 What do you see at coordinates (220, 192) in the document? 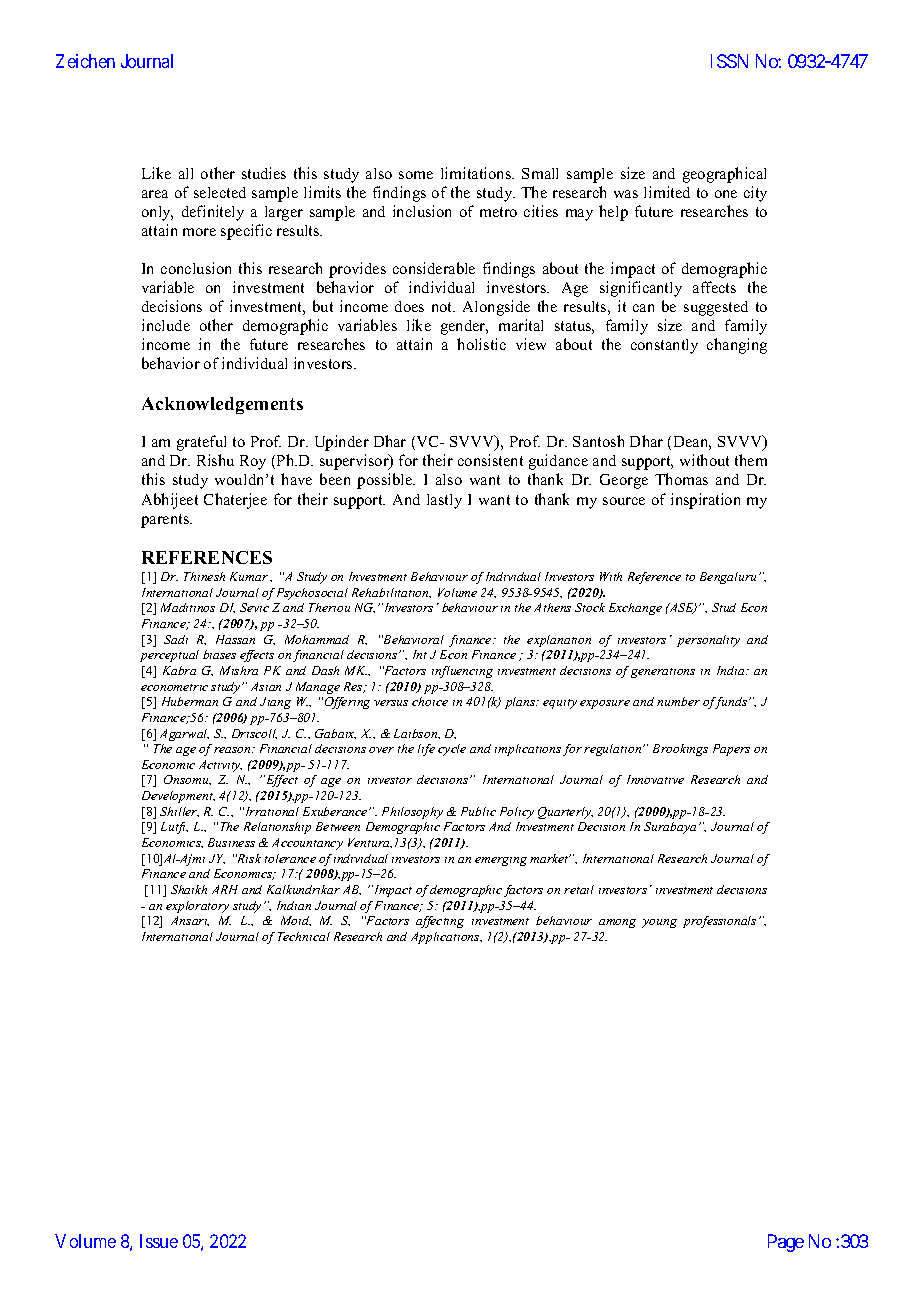
I see `selected` at bounding box center [220, 192].
